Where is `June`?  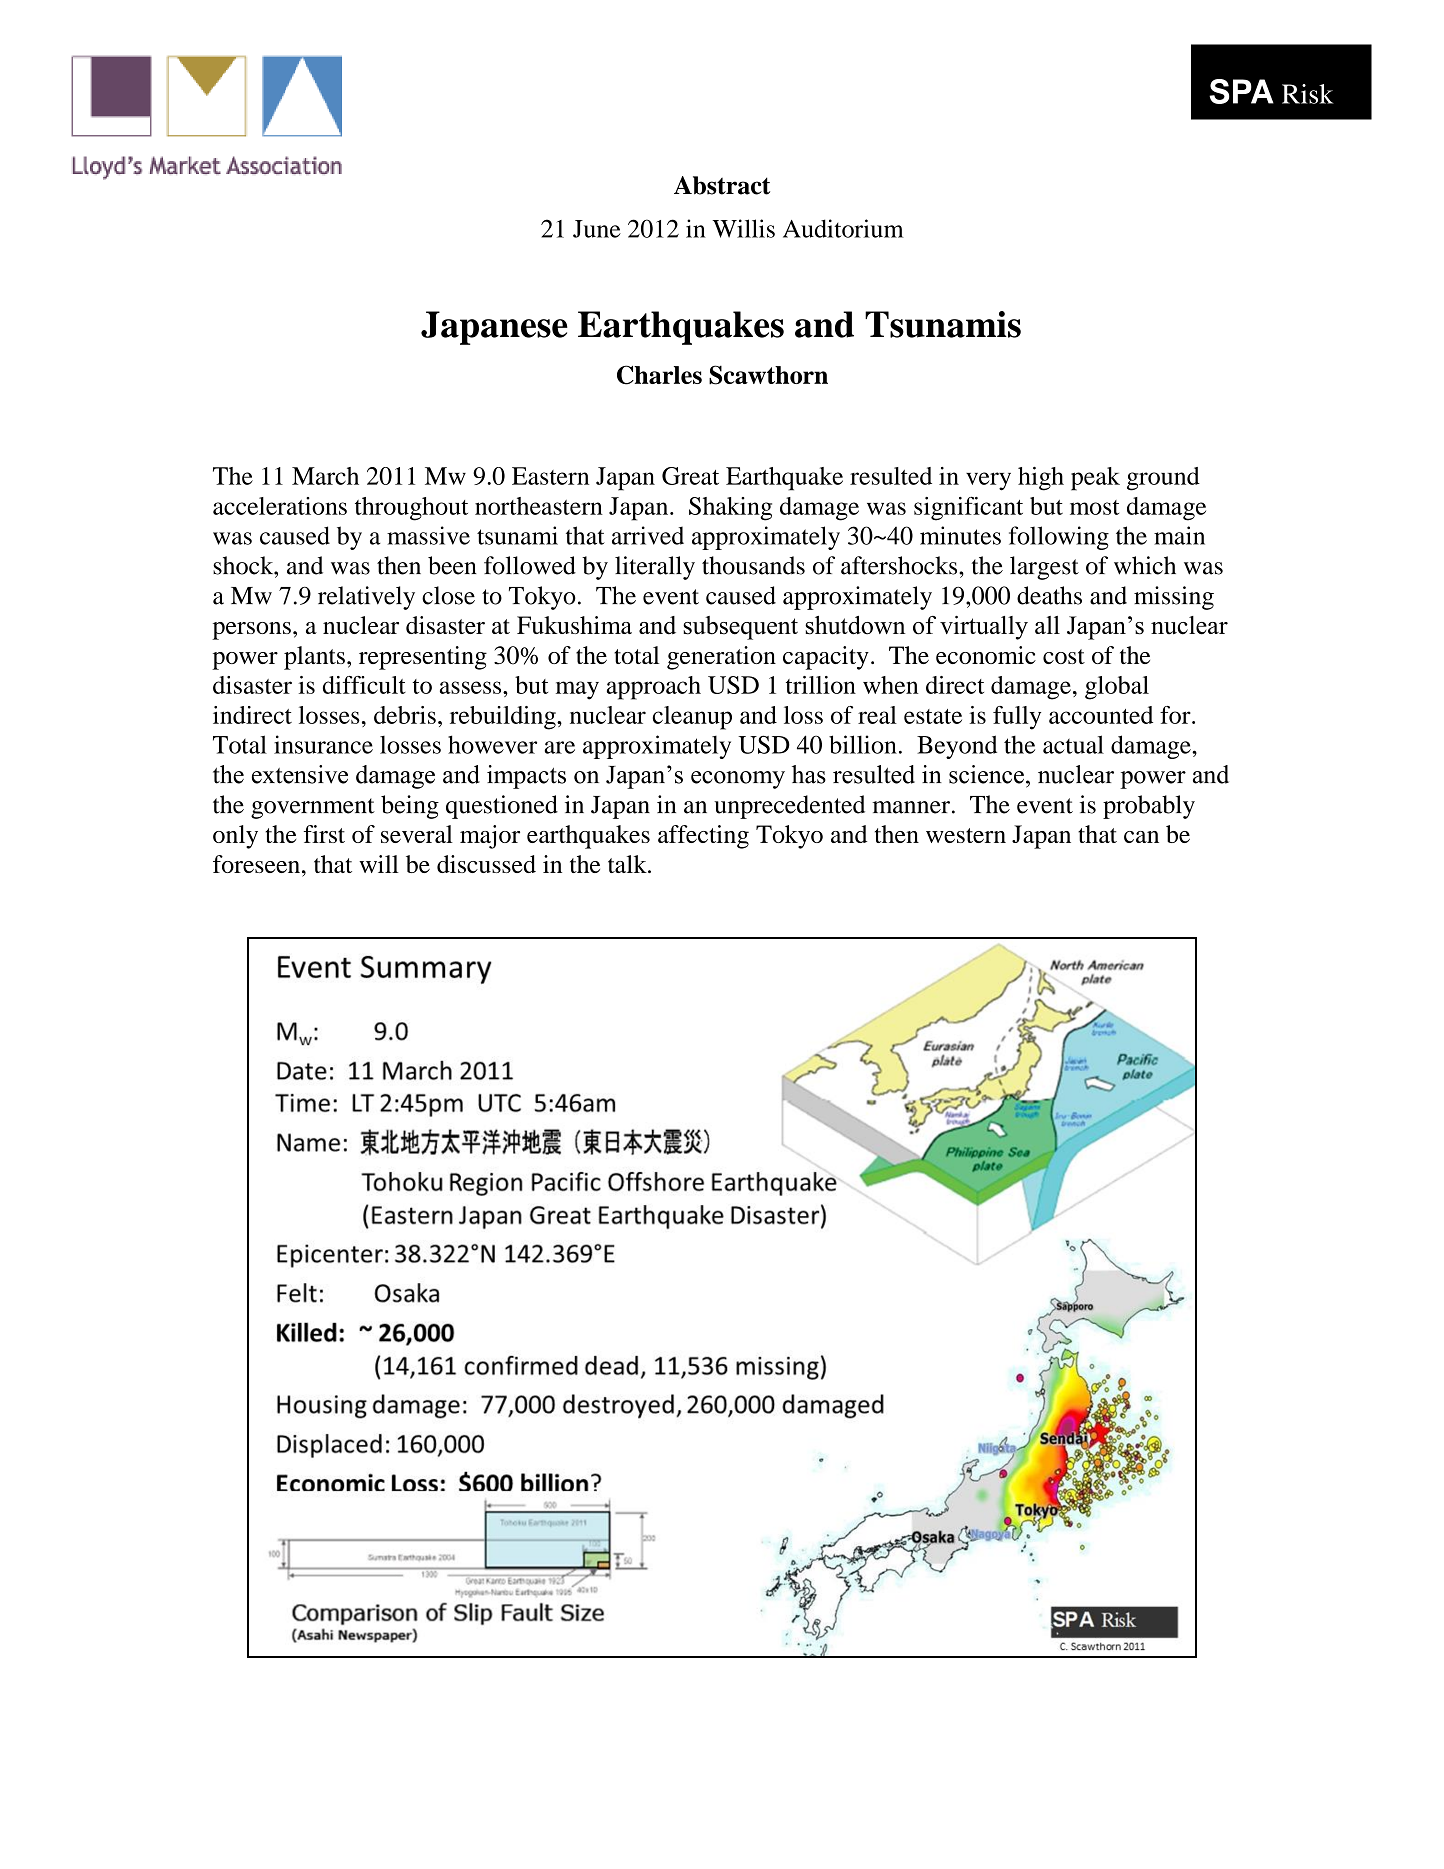 June is located at coordinates (597, 229).
